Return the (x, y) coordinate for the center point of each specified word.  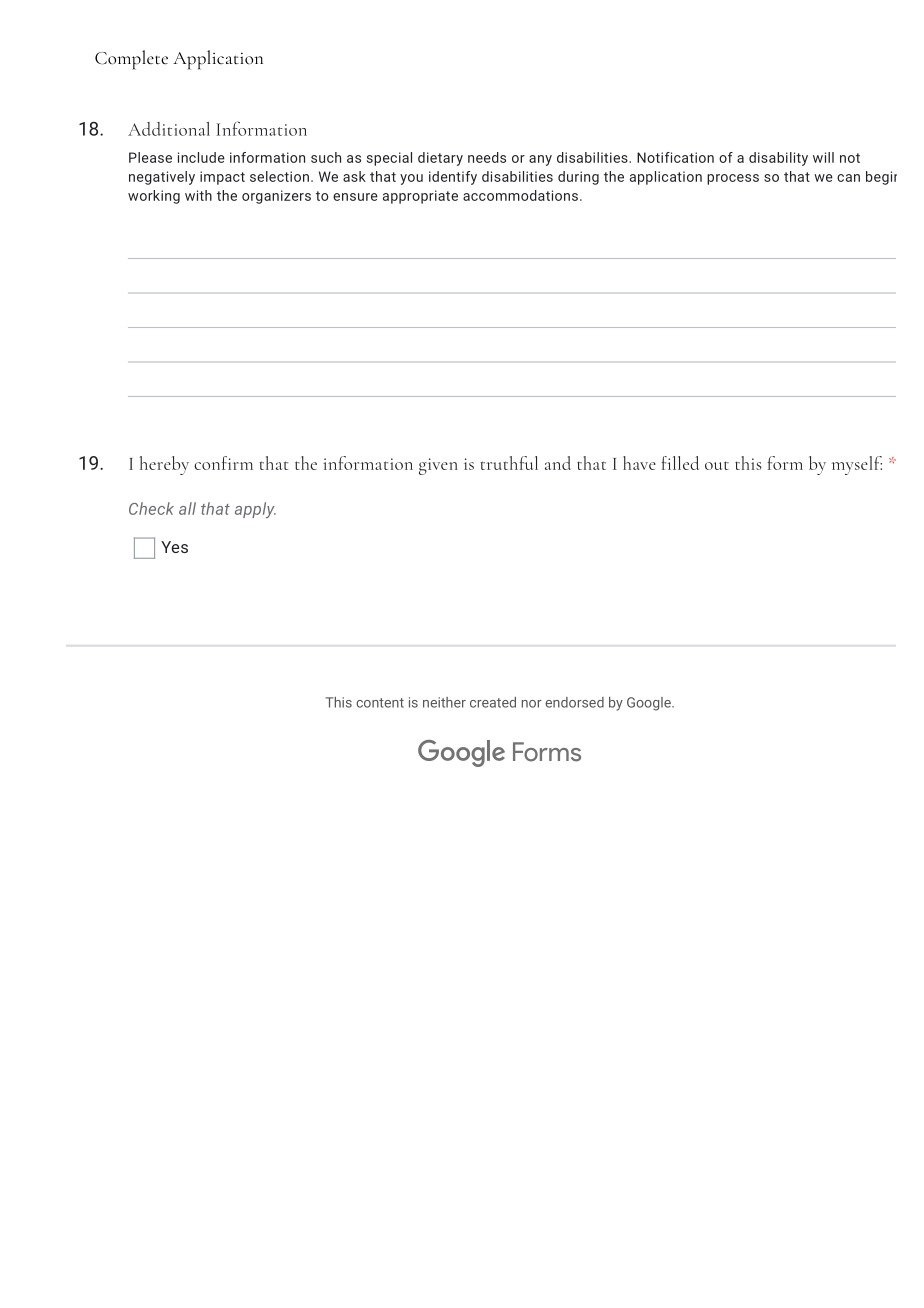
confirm (223, 463)
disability (778, 159)
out (717, 465)
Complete (131, 60)
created (493, 702)
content (380, 703)
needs (487, 157)
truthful (509, 463)
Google (650, 704)
